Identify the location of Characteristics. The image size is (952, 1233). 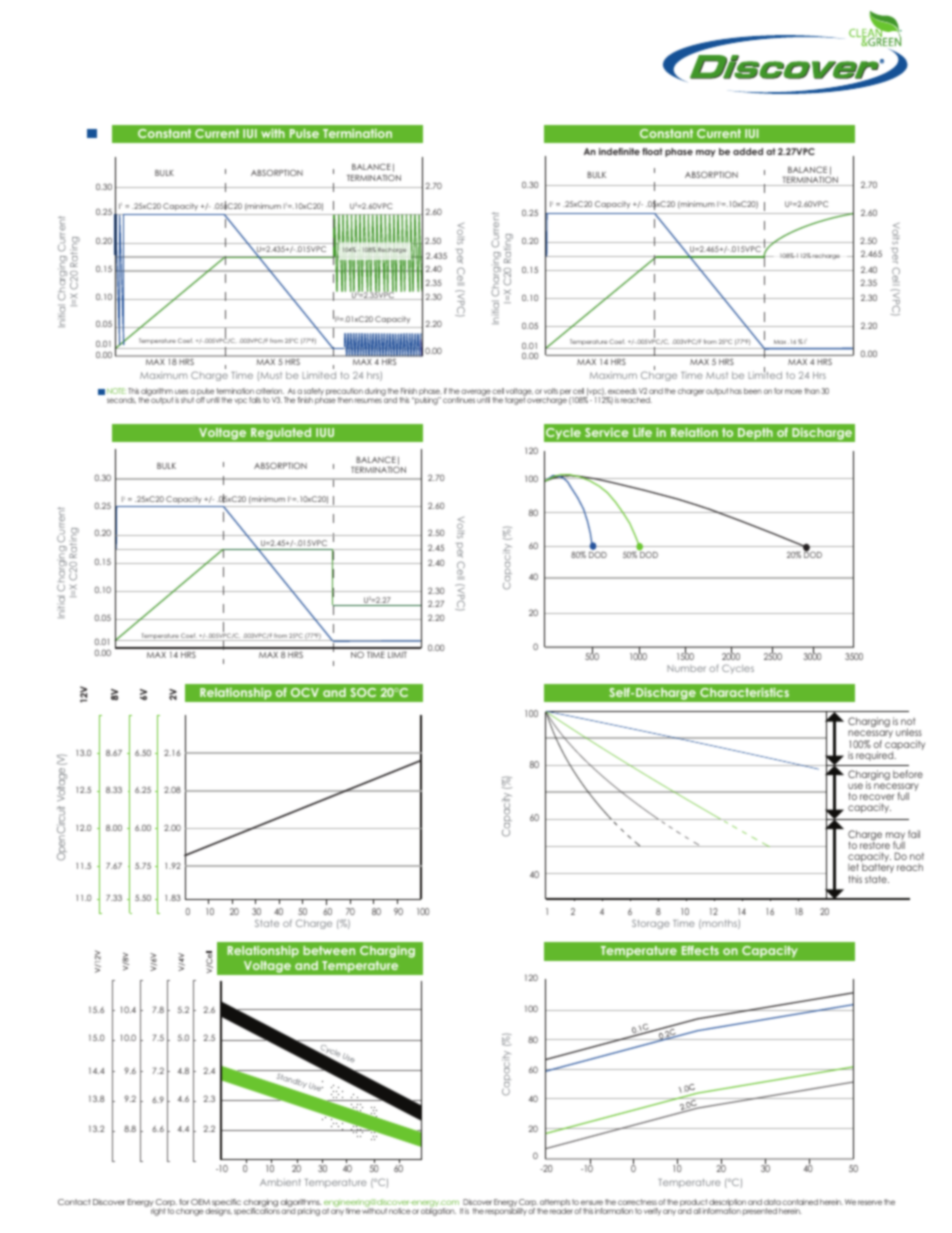
(744, 692).
